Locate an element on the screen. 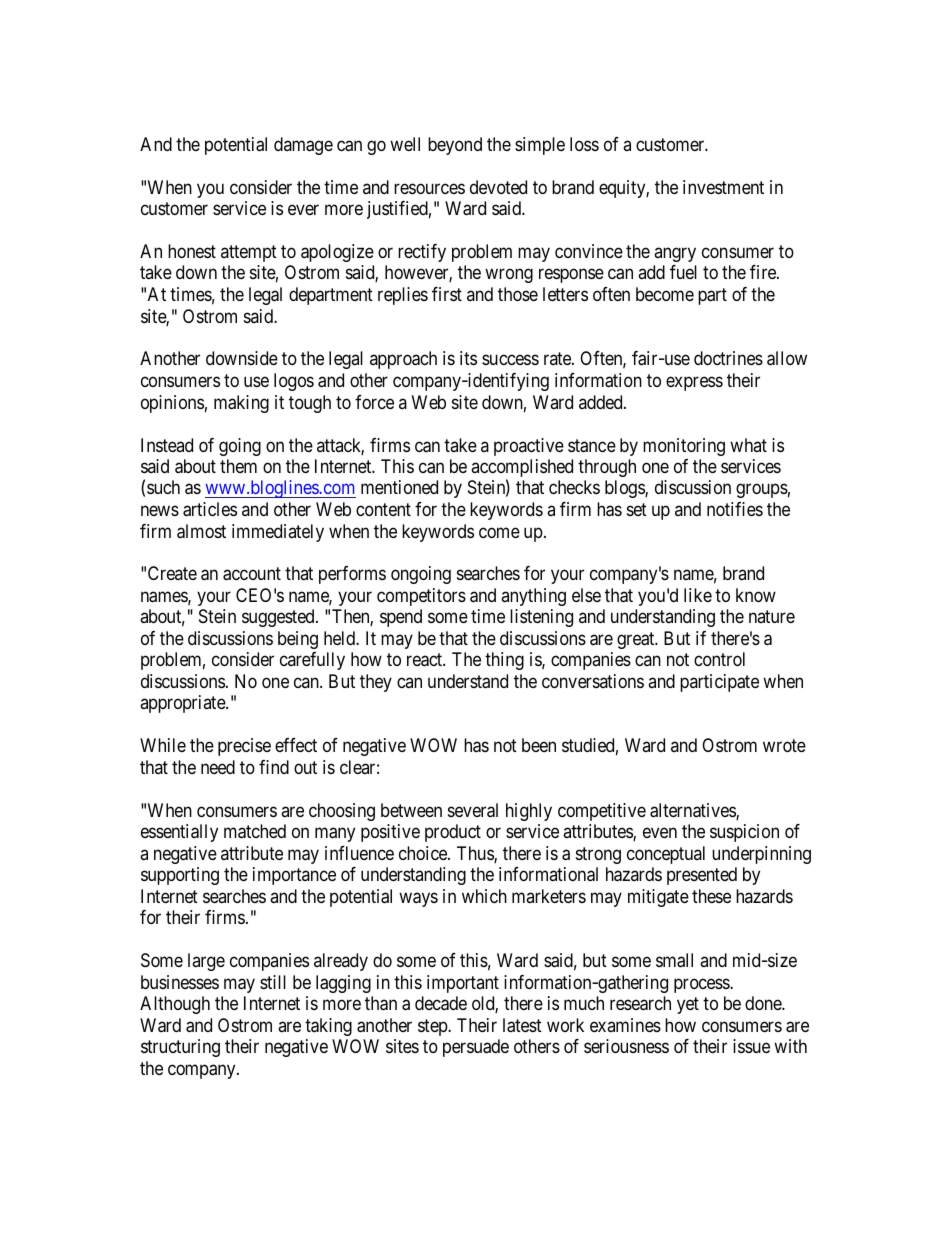 This screenshot has width=952, height=1233. investment is located at coordinates (723, 187).
